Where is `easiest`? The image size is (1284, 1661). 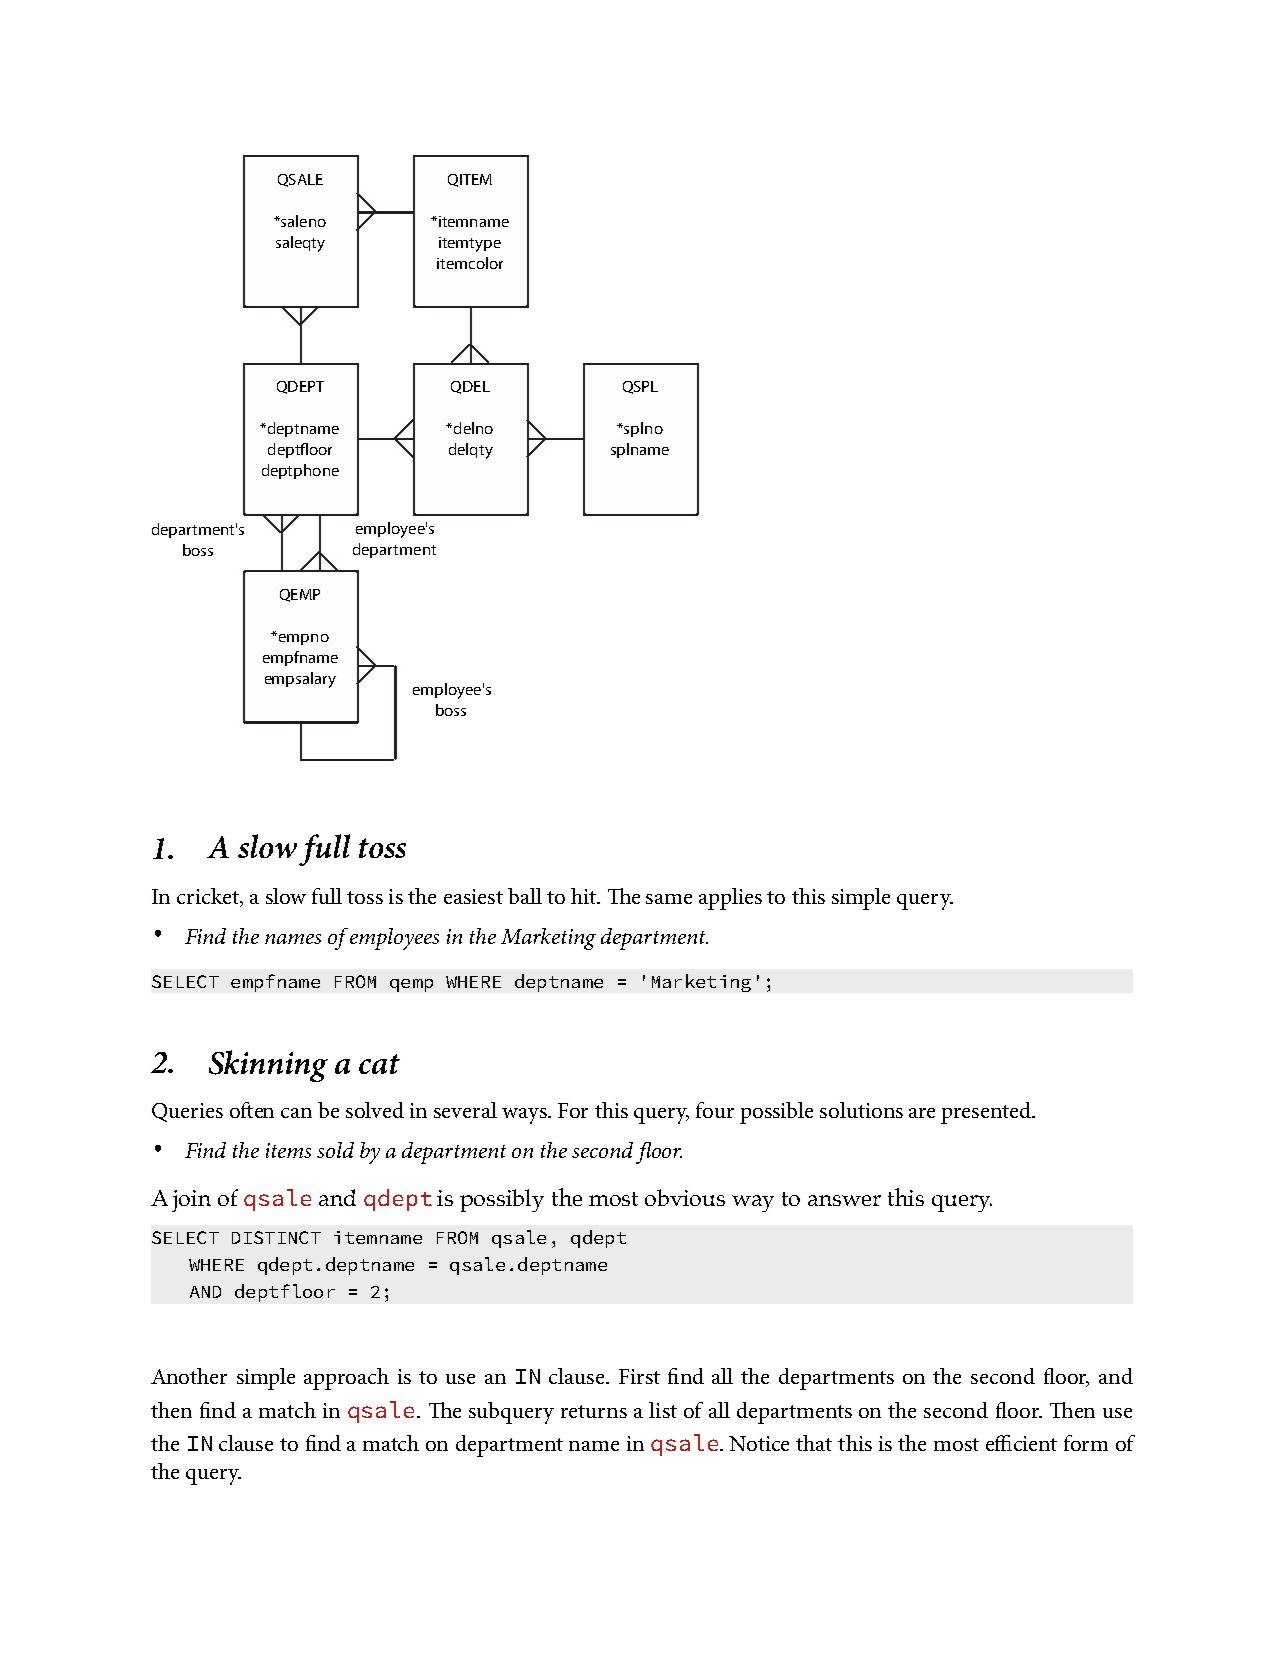 easiest is located at coordinates (473, 896).
